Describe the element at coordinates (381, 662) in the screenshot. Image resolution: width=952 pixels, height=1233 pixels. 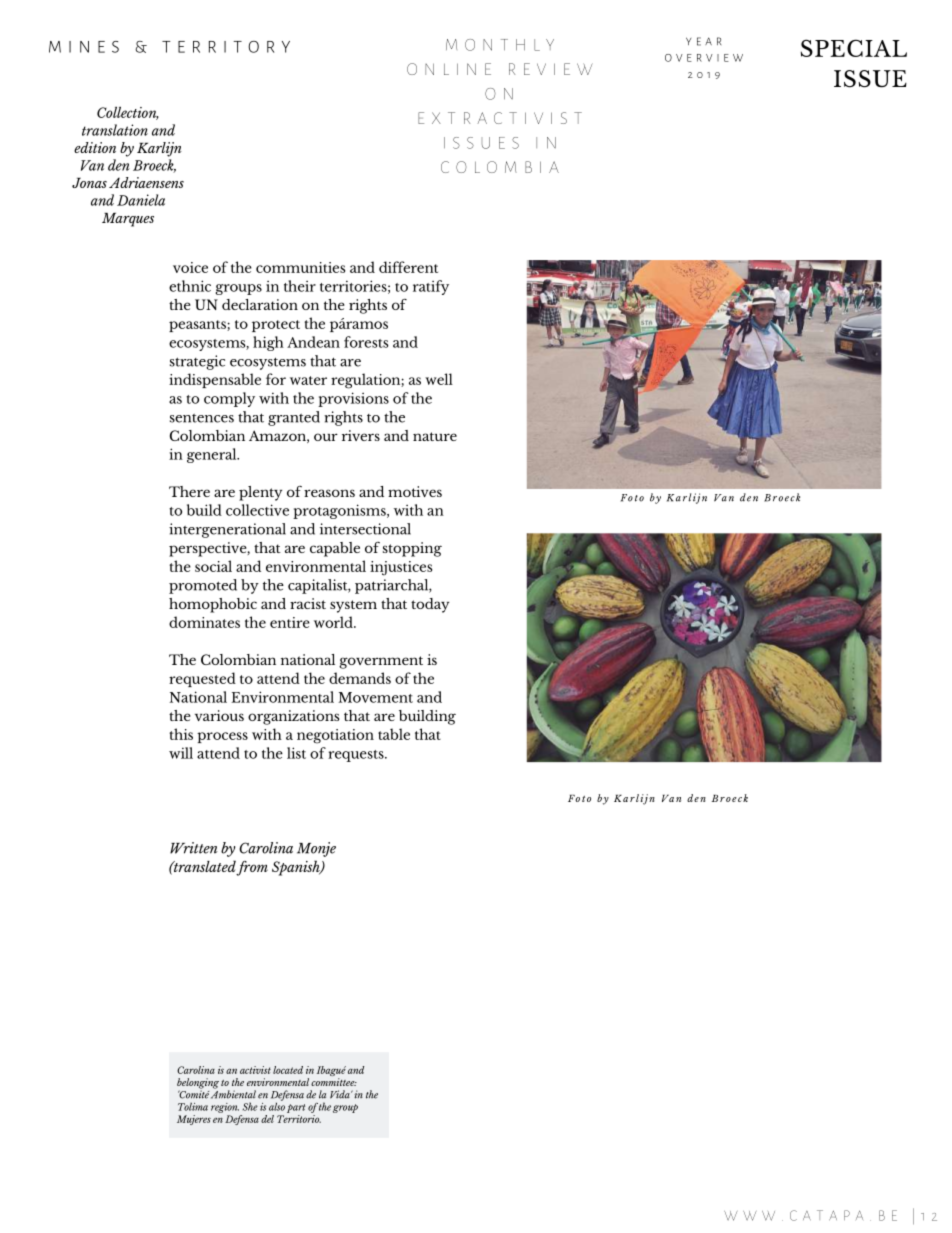
I see `government` at that location.
